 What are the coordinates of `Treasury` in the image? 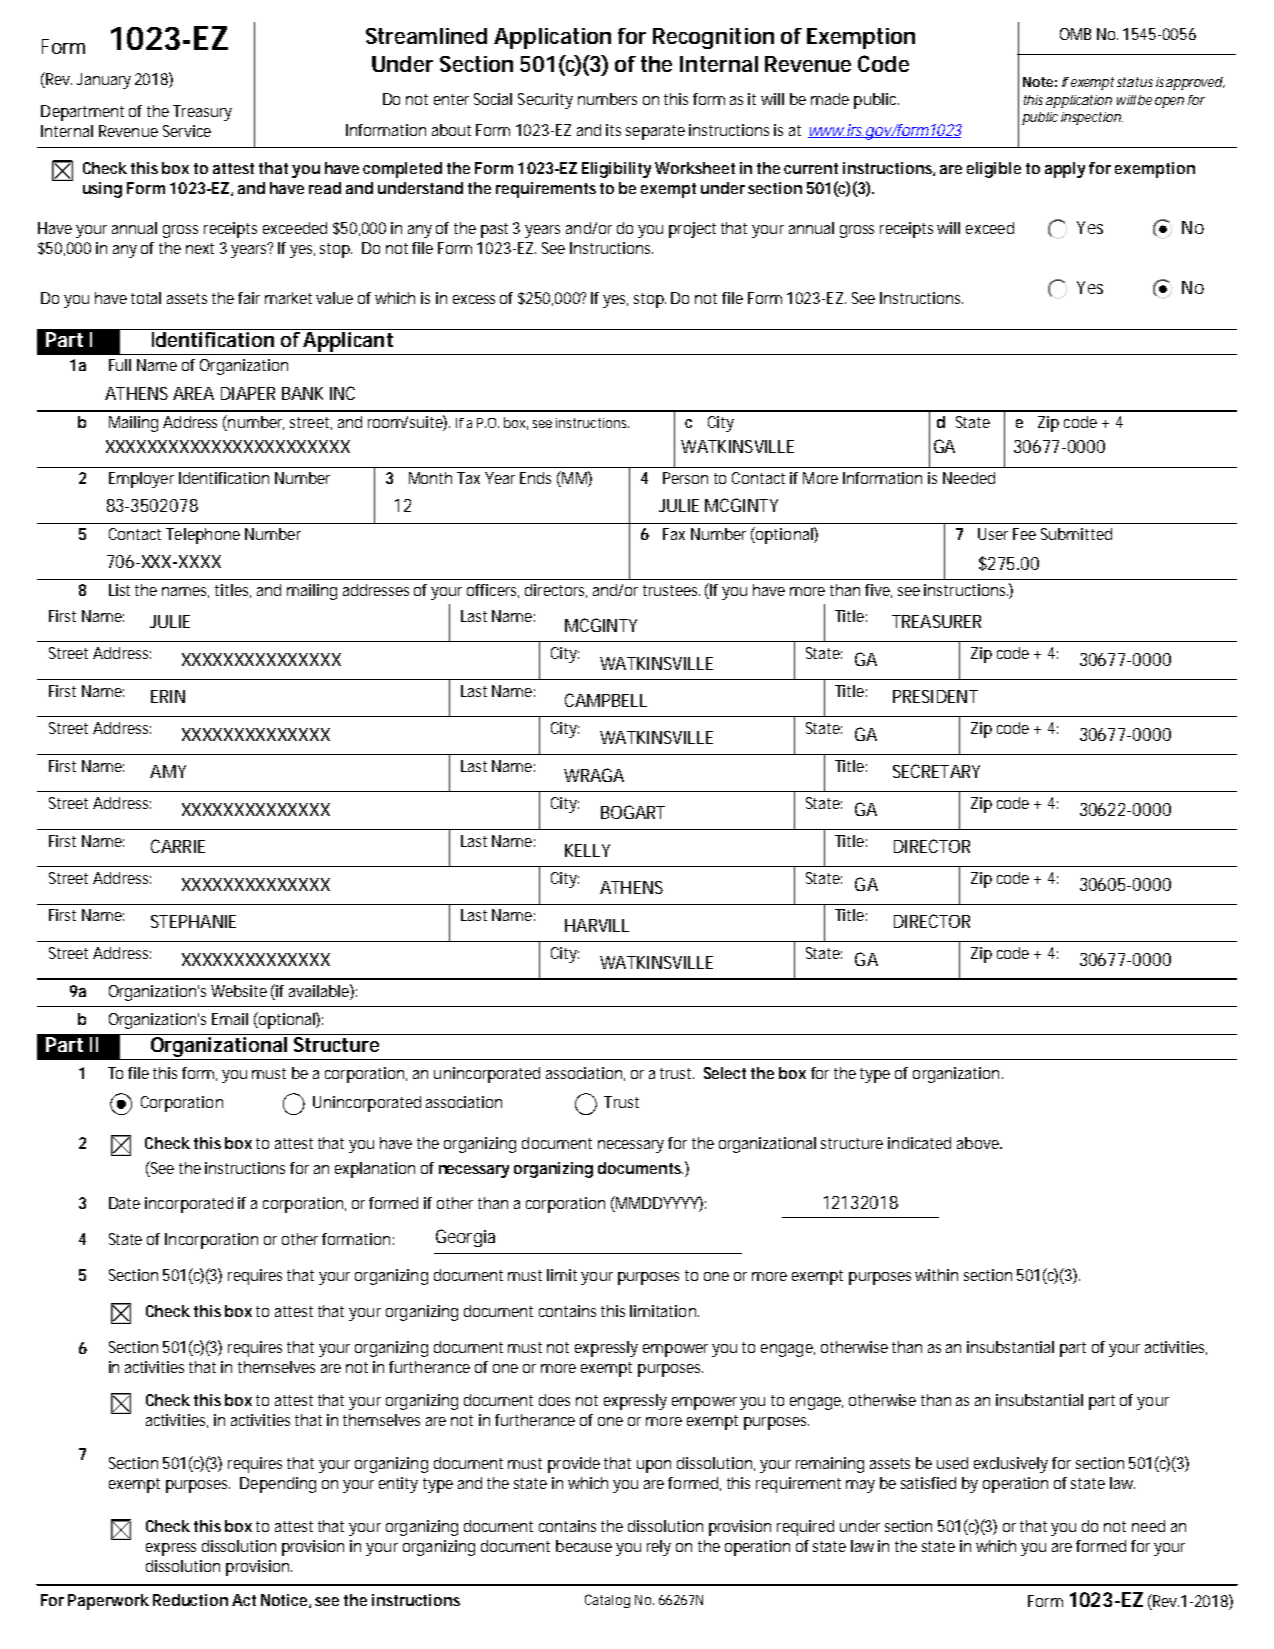 It's located at (202, 113).
